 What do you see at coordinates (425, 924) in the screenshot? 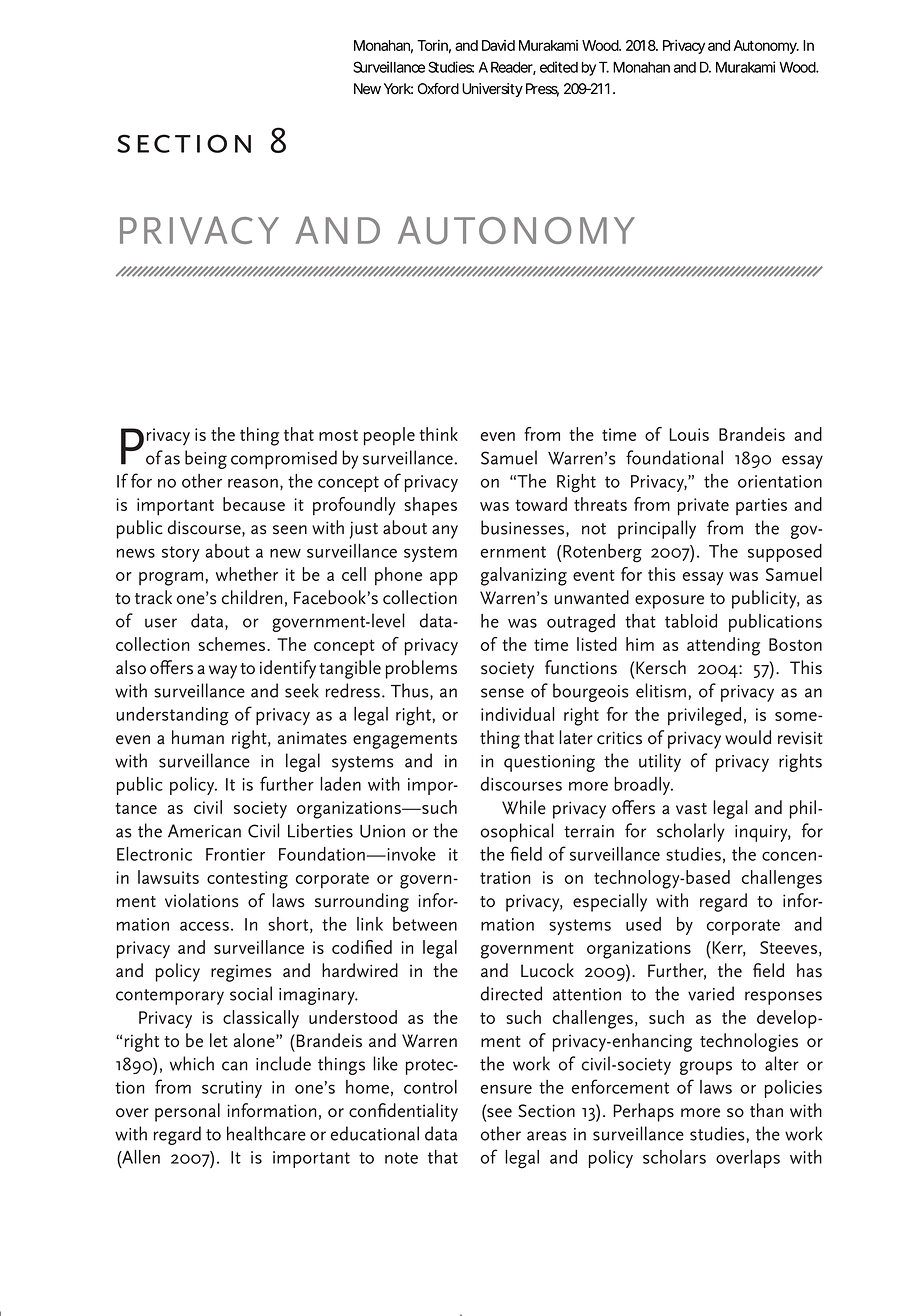
I see `between` at bounding box center [425, 924].
